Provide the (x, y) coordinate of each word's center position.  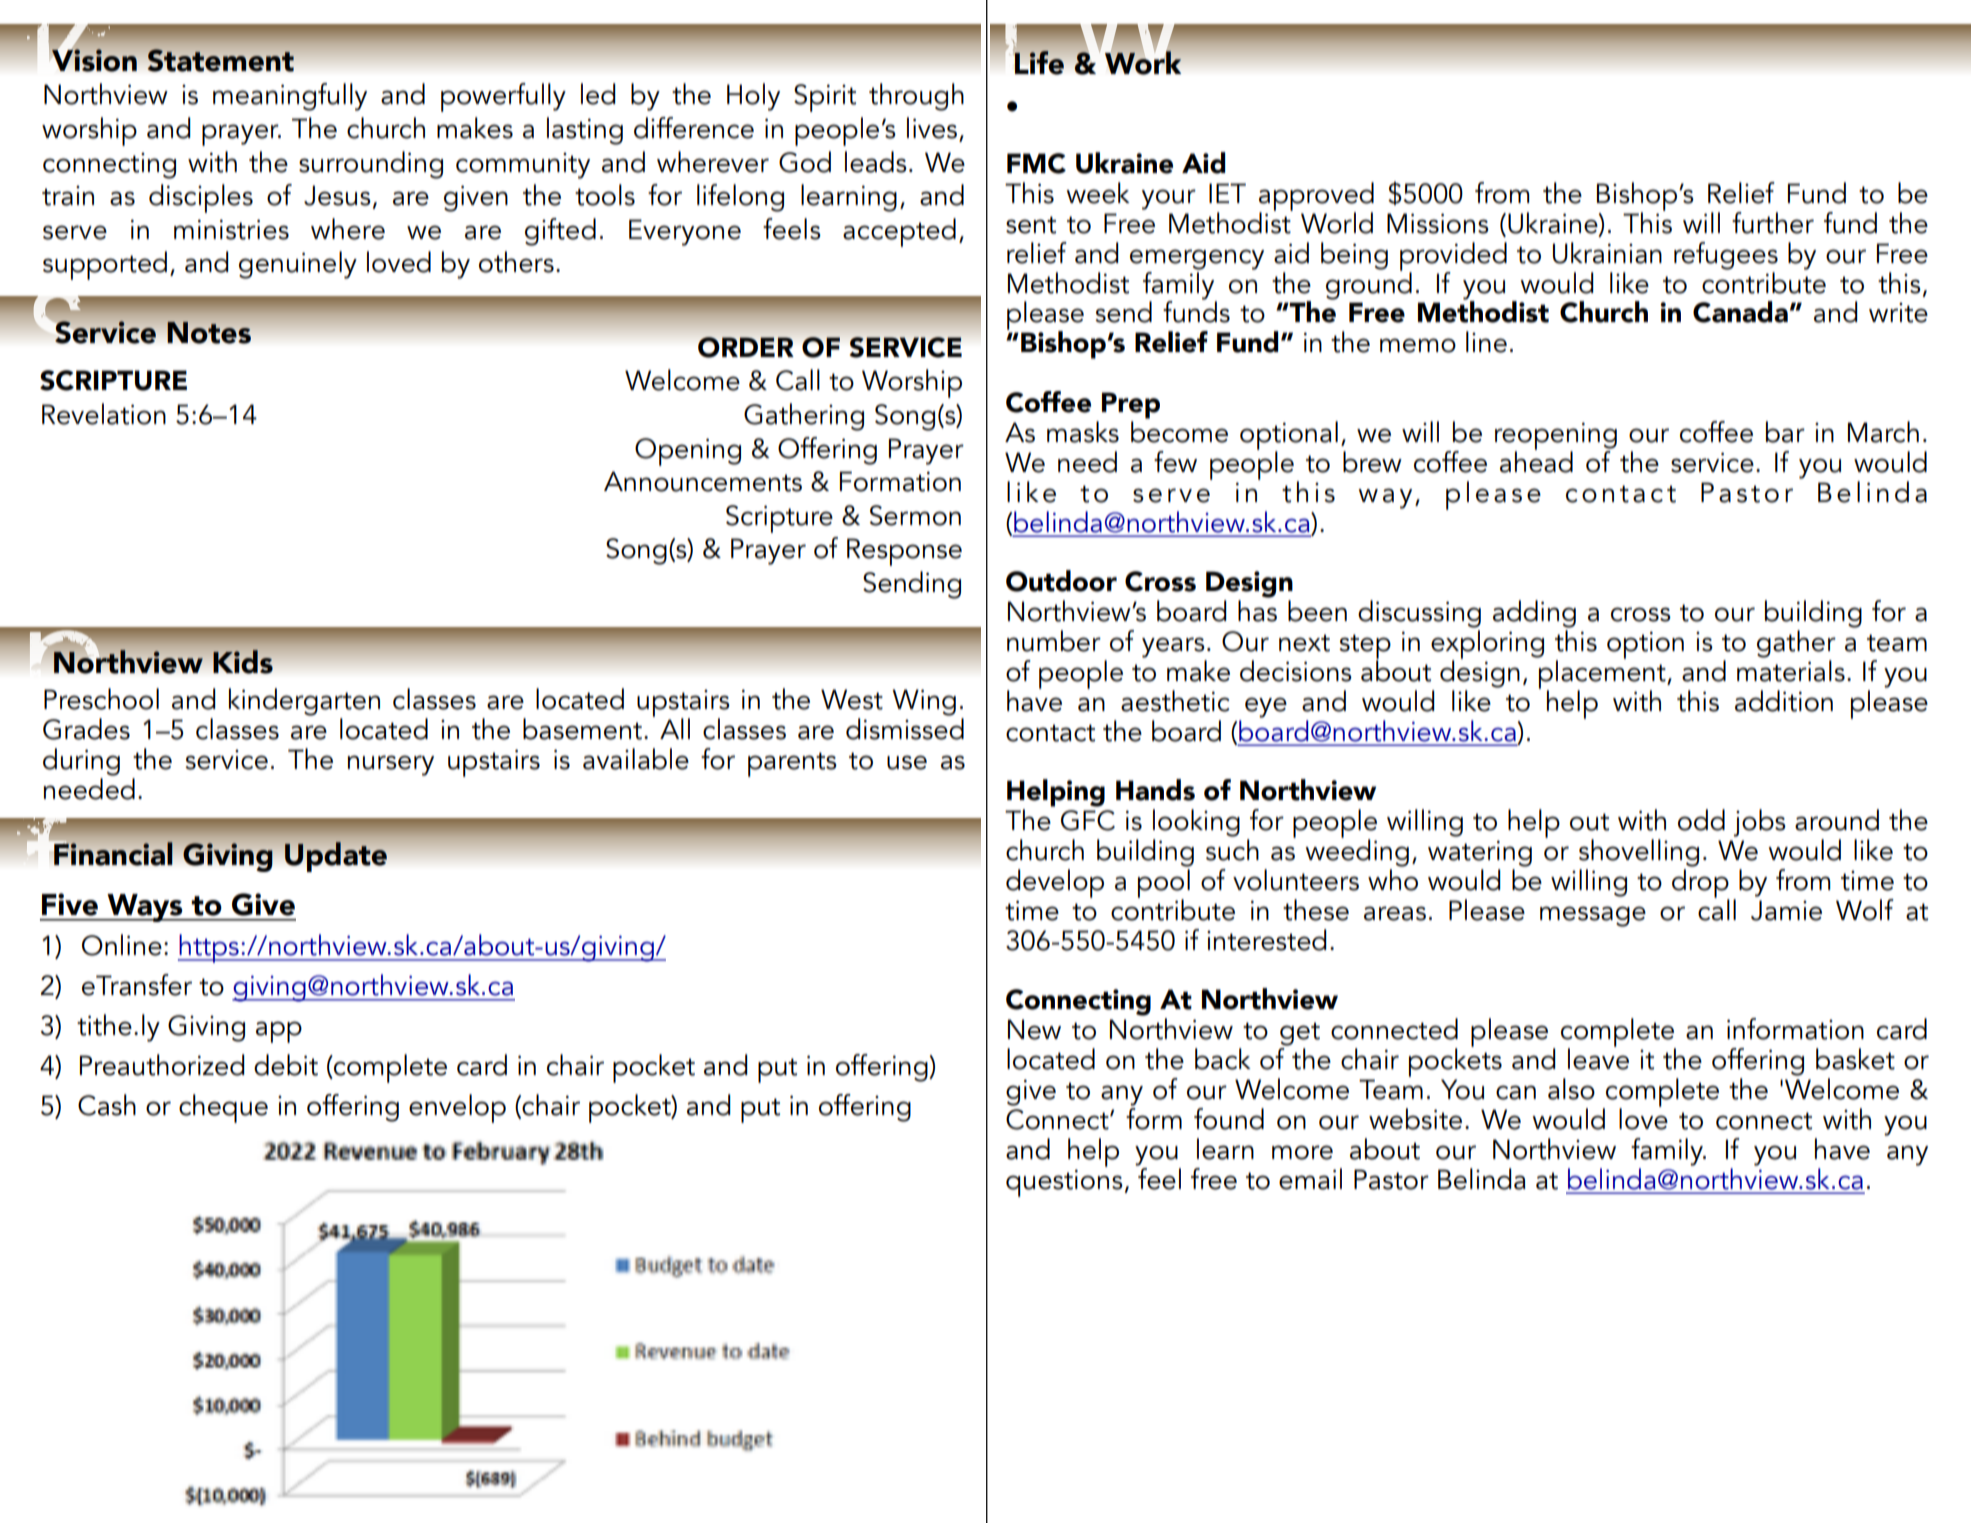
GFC (1088, 820)
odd (1701, 820)
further (1773, 223)
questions (1064, 1183)
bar (1785, 432)
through (916, 97)
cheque (223, 1108)
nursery (390, 765)
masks (1083, 432)
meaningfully (290, 97)
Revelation (104, 414)
